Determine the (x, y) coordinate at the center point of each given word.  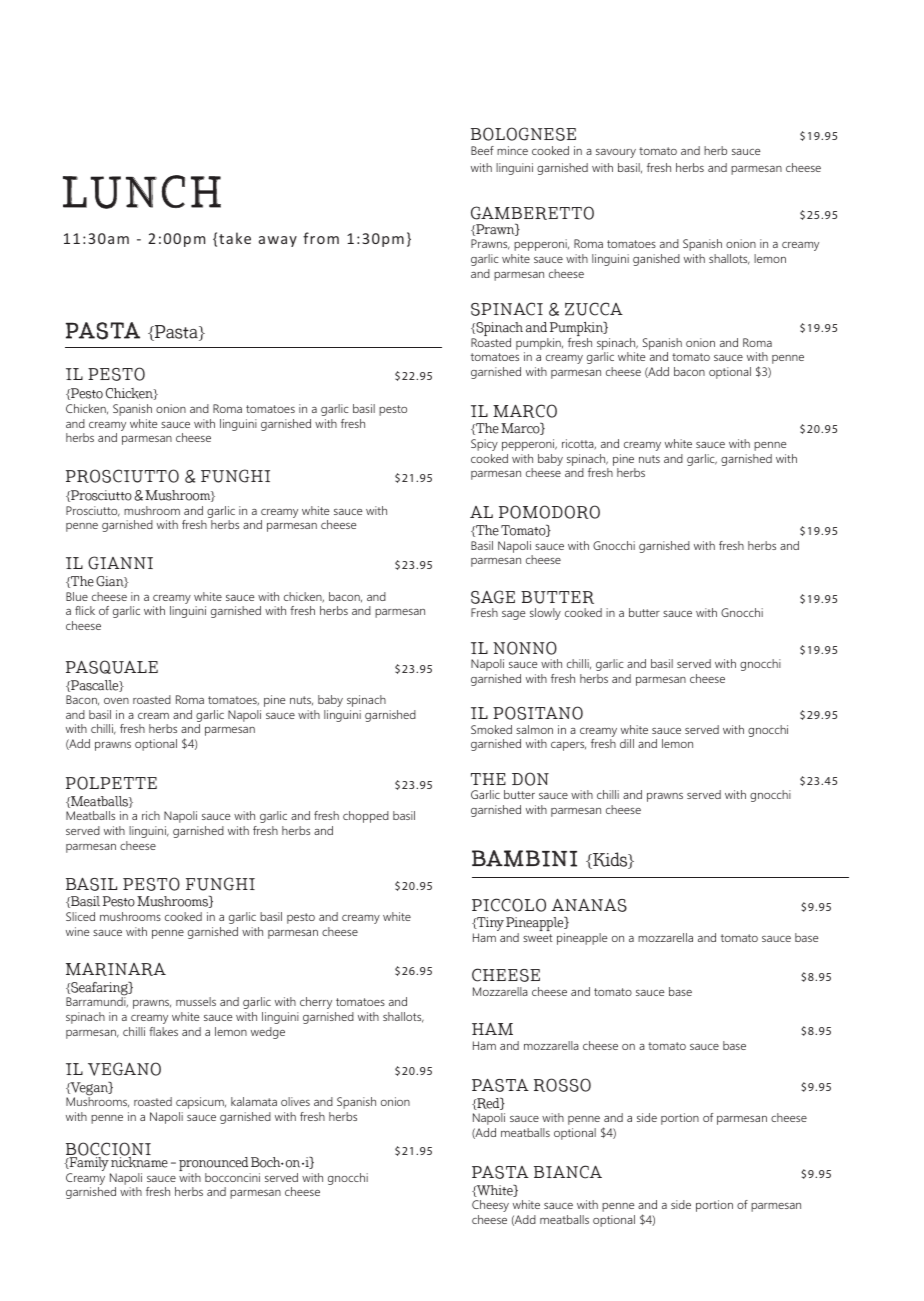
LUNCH (142, 192)
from (321, 238)
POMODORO (549, 512)
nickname (139, 1161)
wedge (268, 1033)
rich (151, 815)
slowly (545, 614)
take (235, 238)
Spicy (484, 445)
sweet (538, 938)
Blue (77, 596)
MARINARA (116, 969)
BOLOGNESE (523, 134)
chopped (366, 817)
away (278, 241)
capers (568, 746)
